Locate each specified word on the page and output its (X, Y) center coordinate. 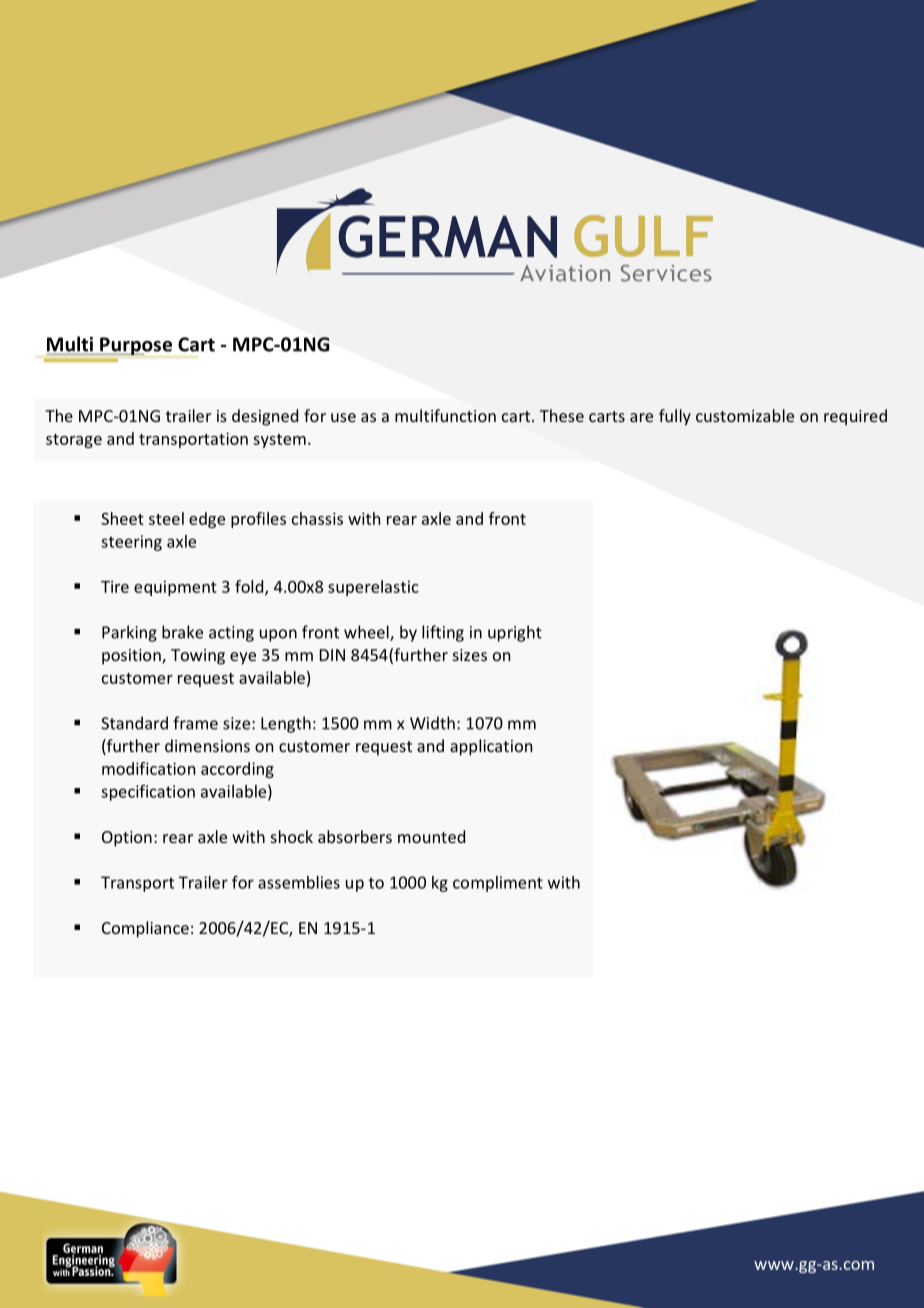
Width (432, 723)
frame (195, 723)
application (491, 747)
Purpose (135, 346)
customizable (745, 415)
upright (515, 633)
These (562, 415)
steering (131, 543)
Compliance (145, 929)
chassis (317, 518)
